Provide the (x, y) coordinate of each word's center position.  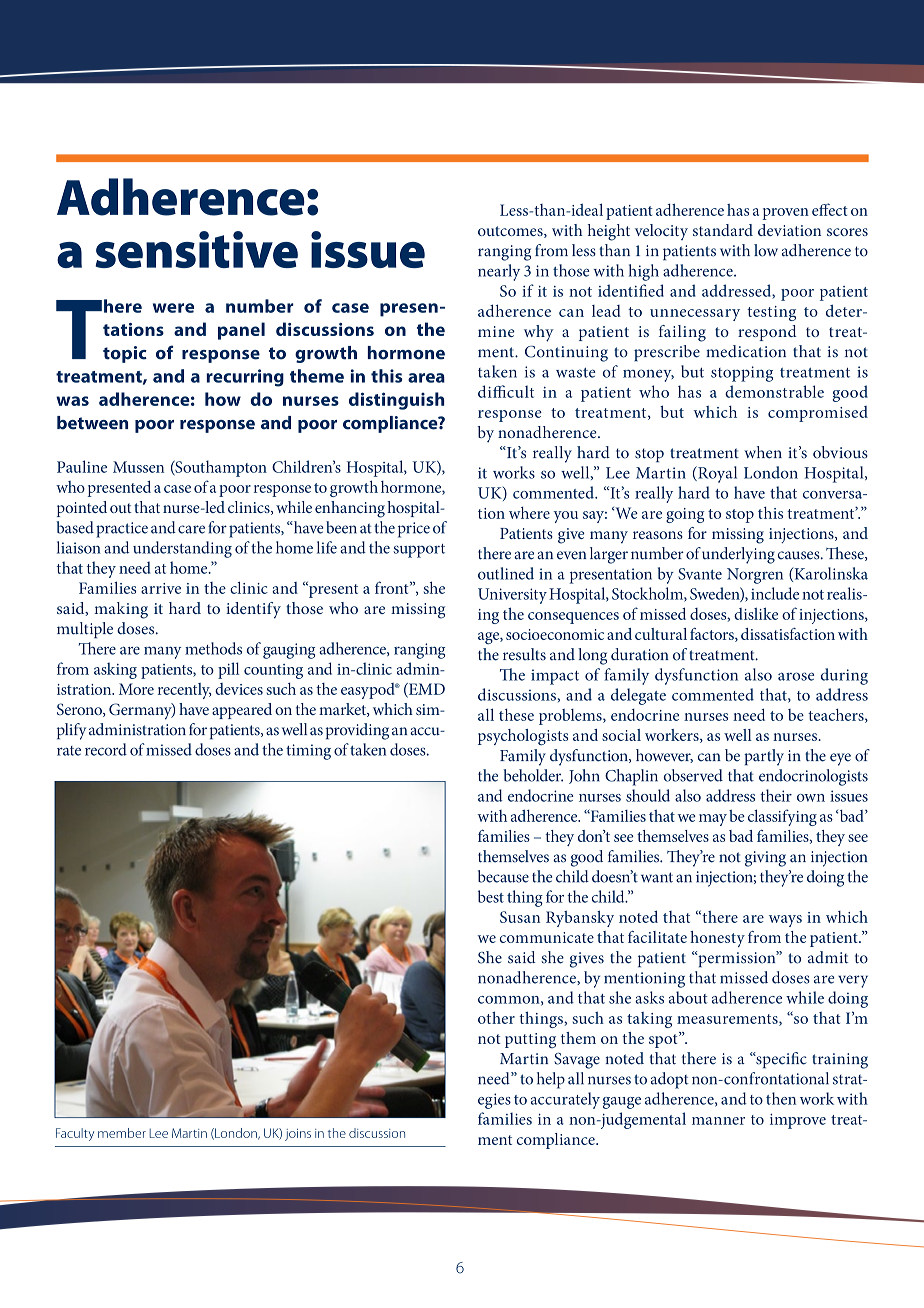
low (766, 250)
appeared (242, 711)
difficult (506, 391)
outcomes (511, 232)
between (92, 423)
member (122, 1133)
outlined (506, 573)
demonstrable (774, 391)
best (491, 896)
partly (764, 757)
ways (785, 921)
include (775, 593)
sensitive (196, 249)
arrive (161, 588)
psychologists (523, 737)
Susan (520, 917)
